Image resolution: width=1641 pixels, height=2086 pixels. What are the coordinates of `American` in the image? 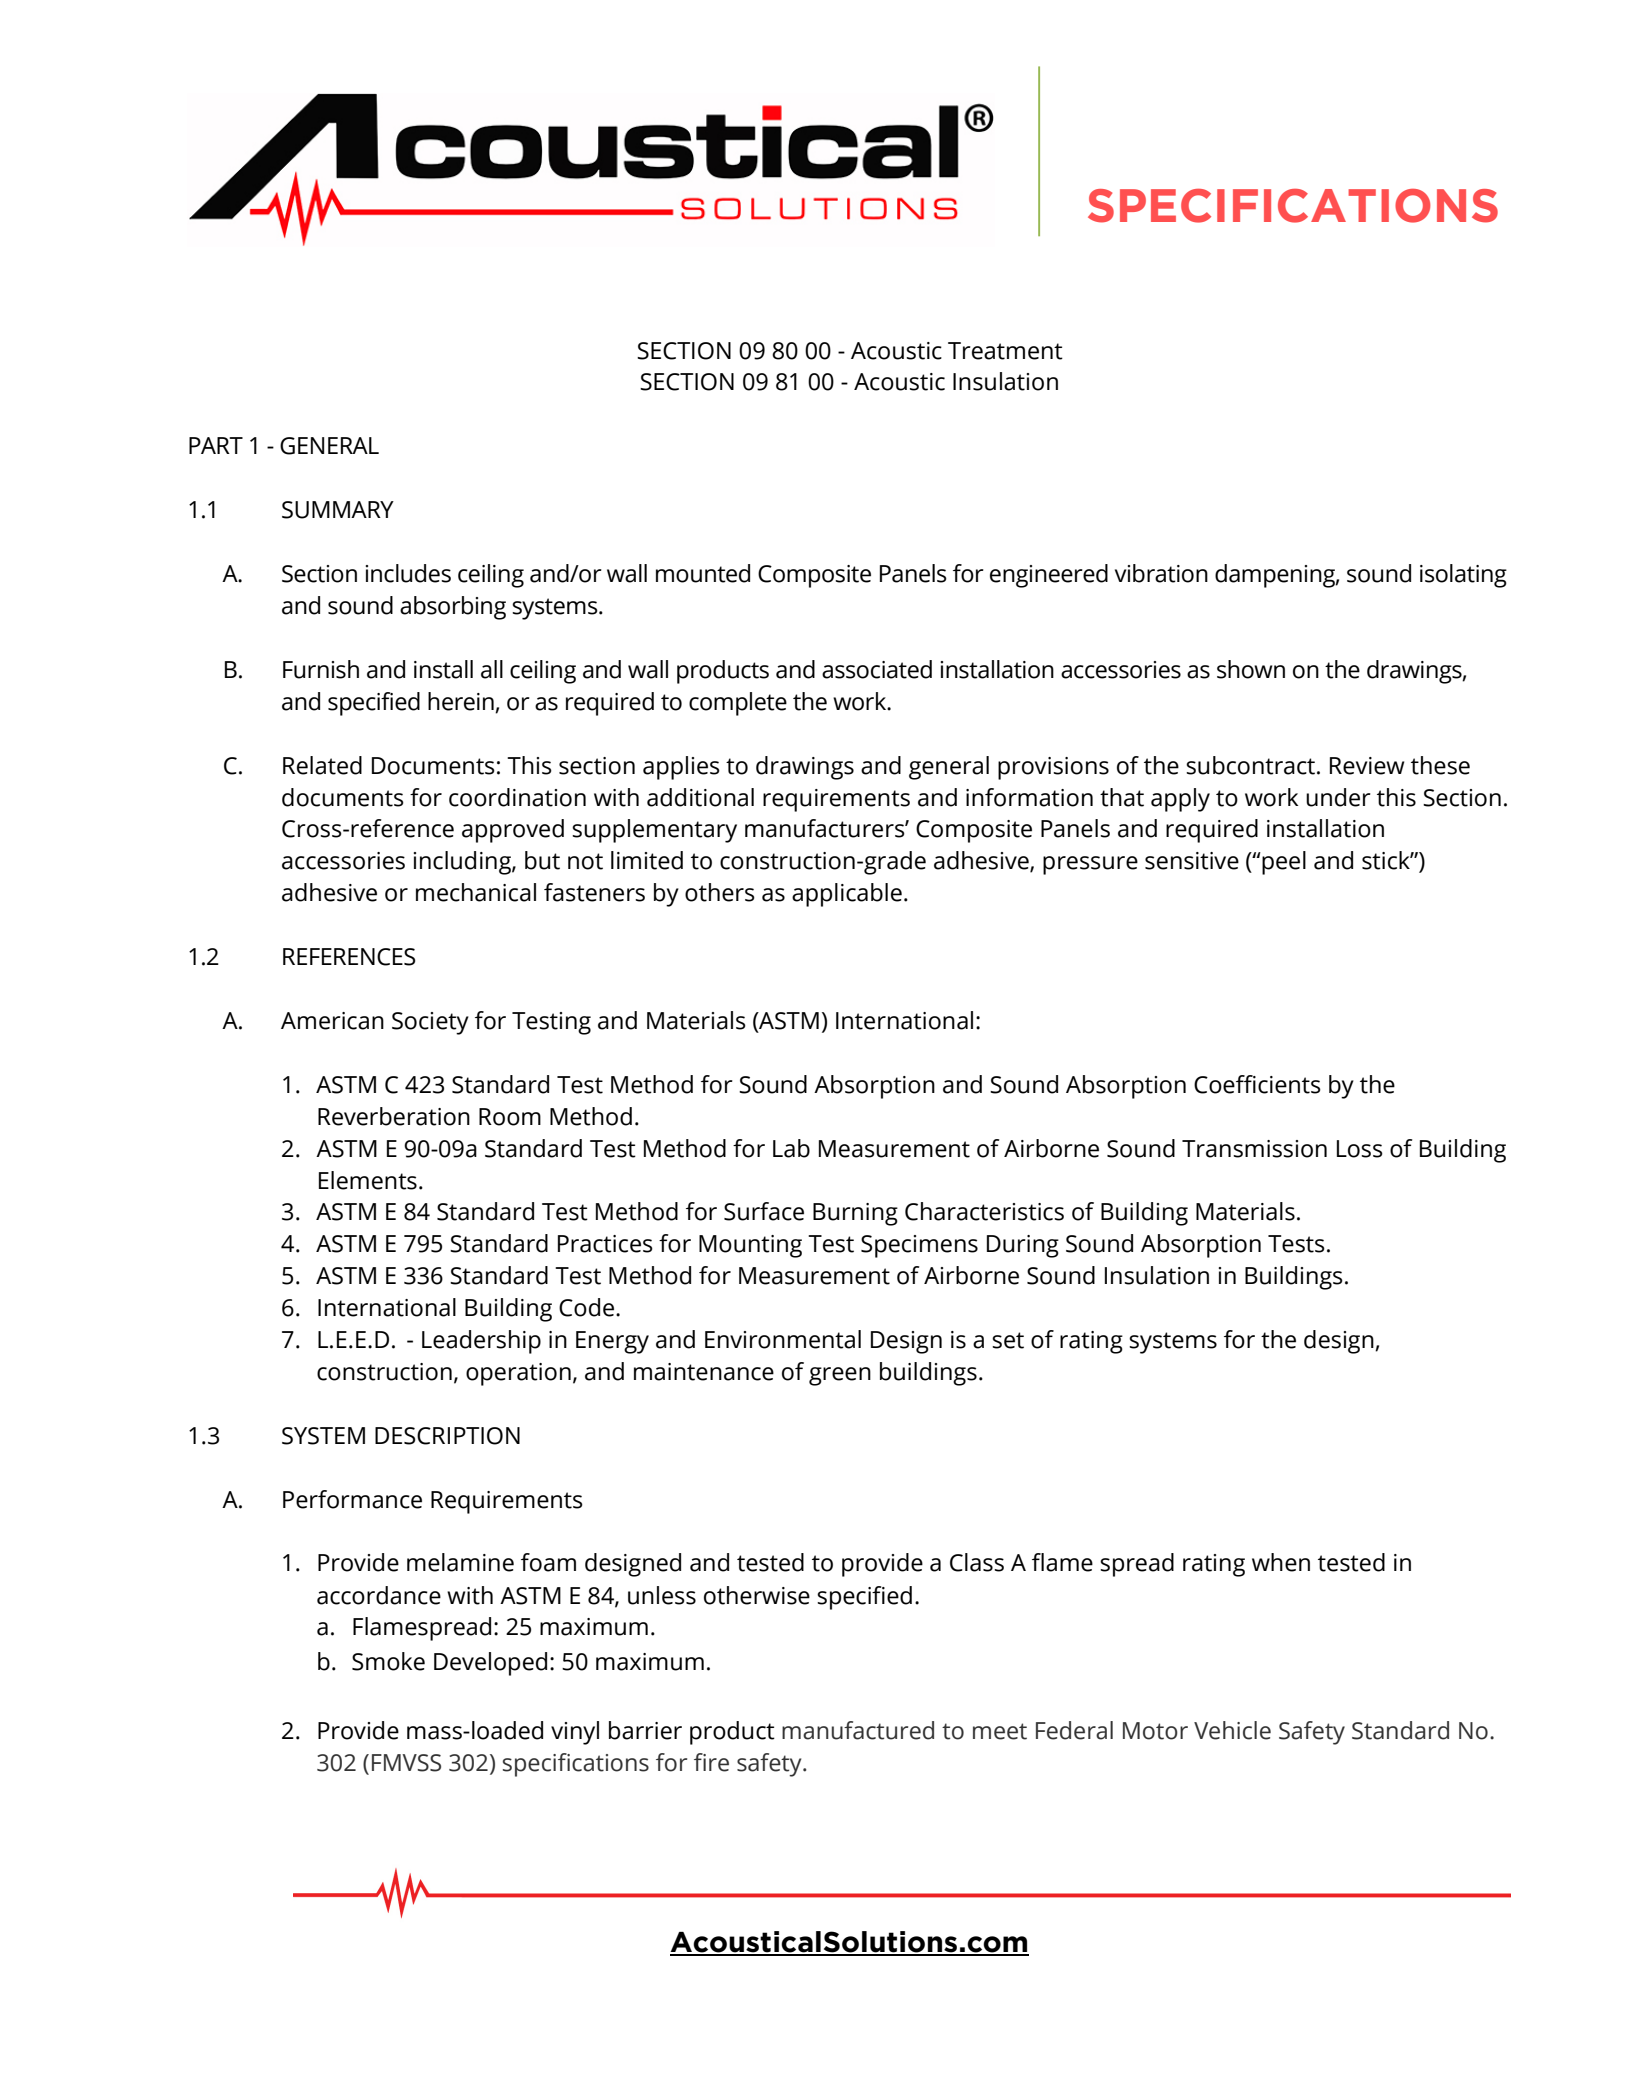 It's located at (332, 1021).
